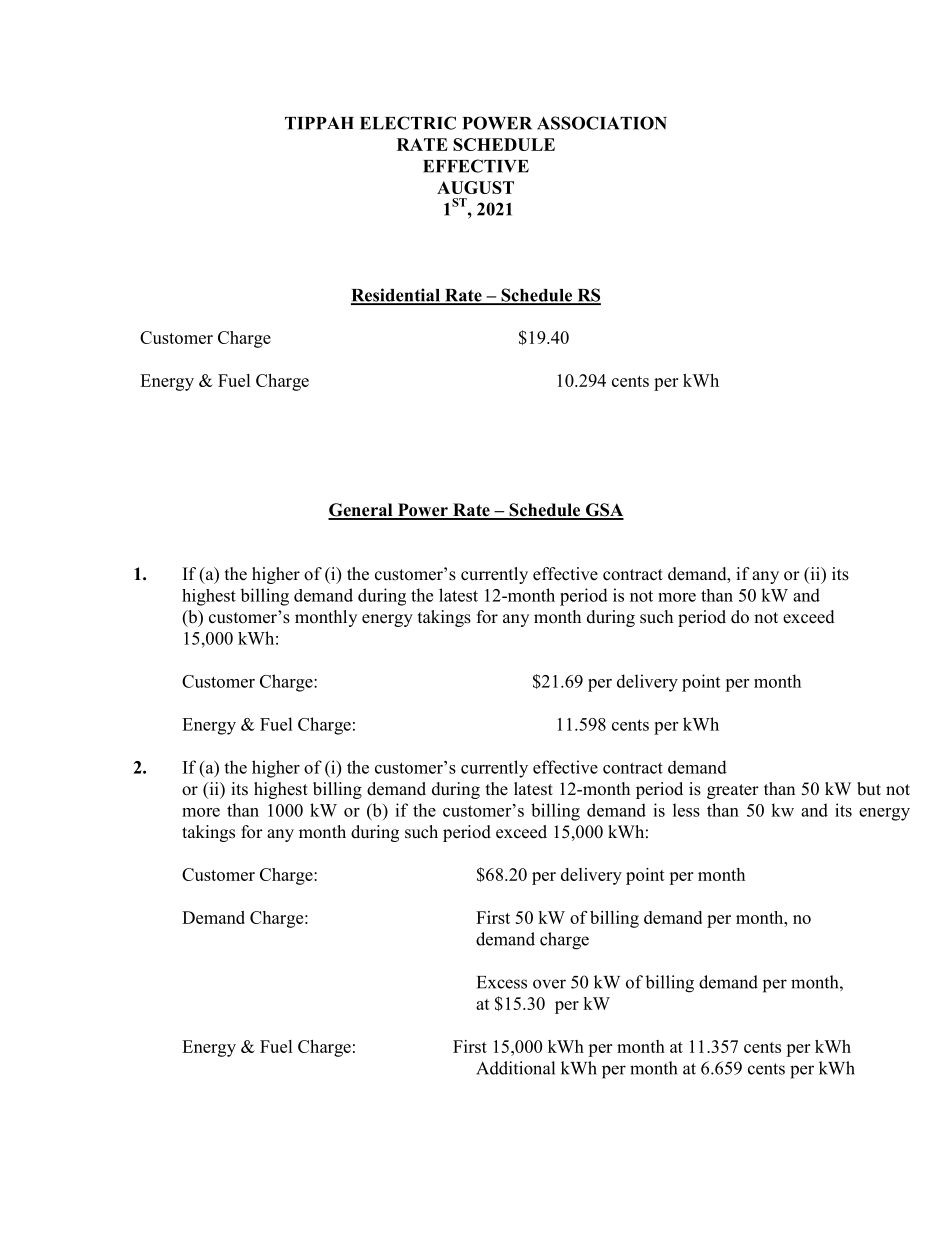 The image size is (952, 1233). What do you see at coordinates (602, 123) in the document?
I see `ASSOCIATION` at bounding box center [602, 123].
